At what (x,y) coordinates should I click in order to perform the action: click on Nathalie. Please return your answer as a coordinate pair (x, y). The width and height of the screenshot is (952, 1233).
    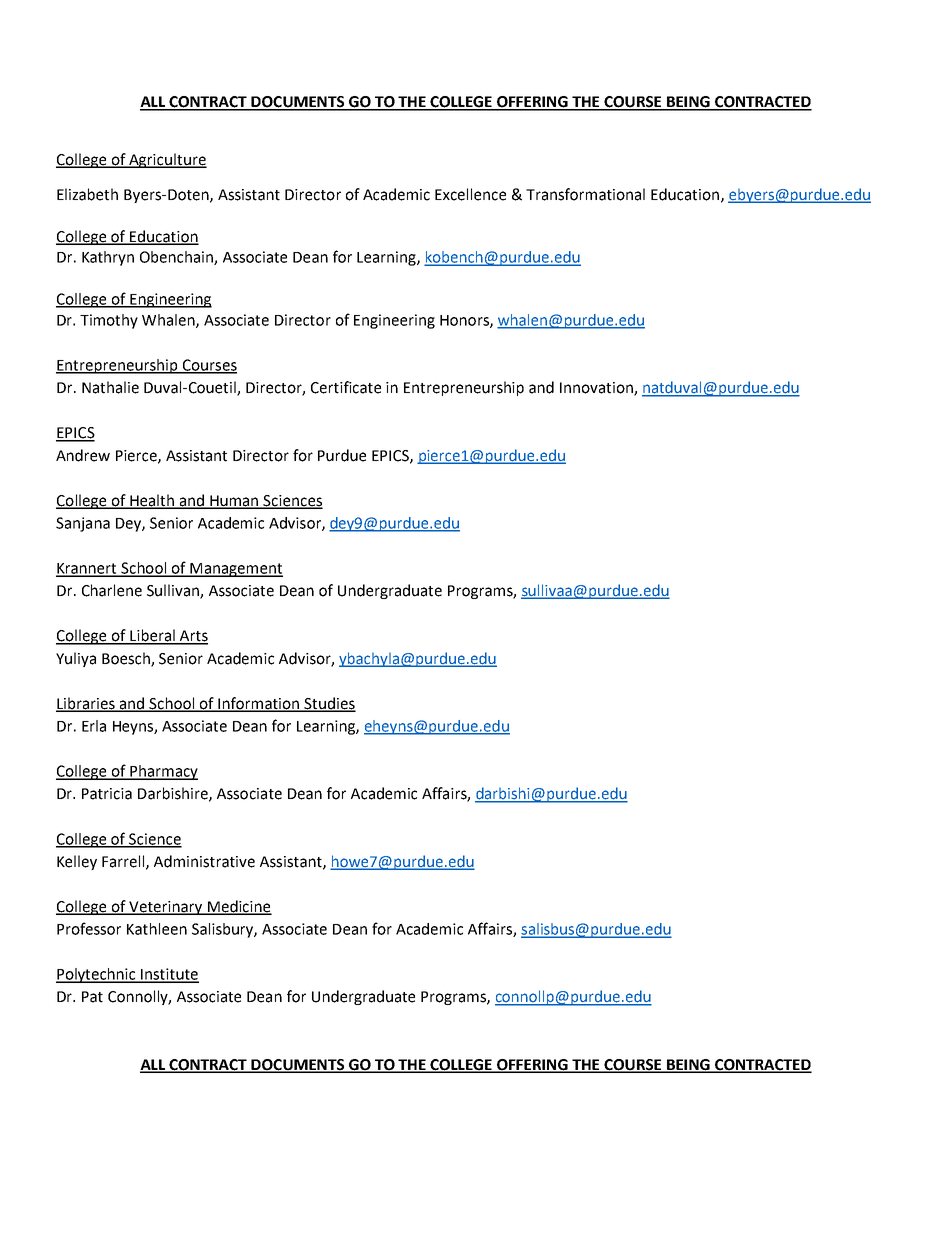
    Looking at the image, I should click on (110, 387).
